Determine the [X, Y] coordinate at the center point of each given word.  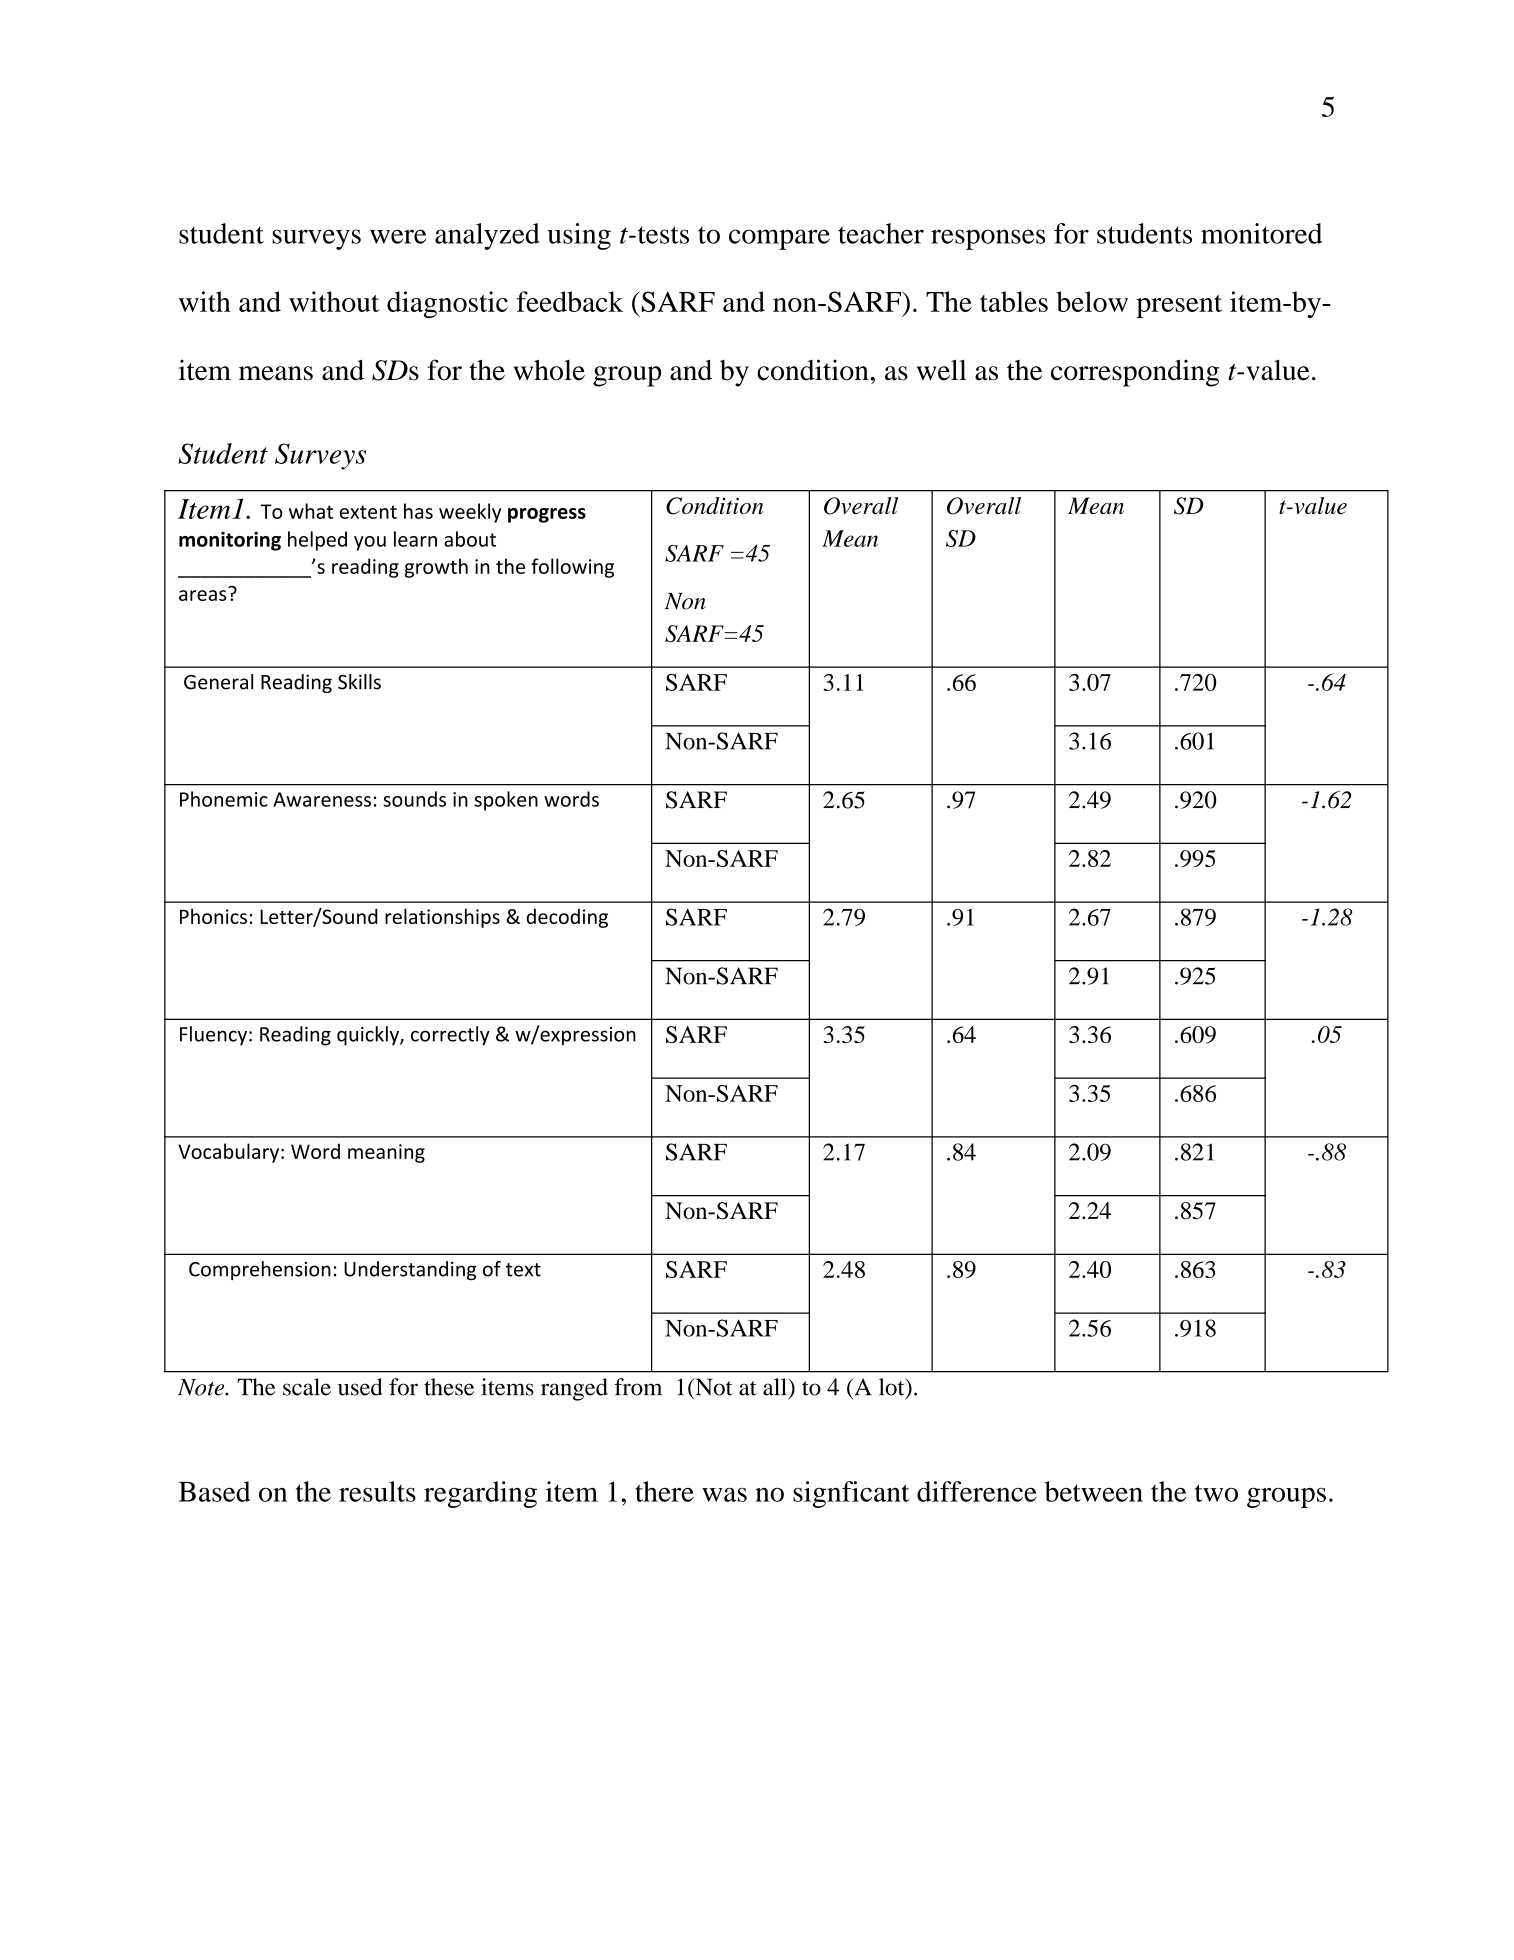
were [398, 236]
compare [779, 239]
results [377, 1491]
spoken [506, 801]
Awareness [322, 799]
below [1092, 301]
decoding [567, 918]
